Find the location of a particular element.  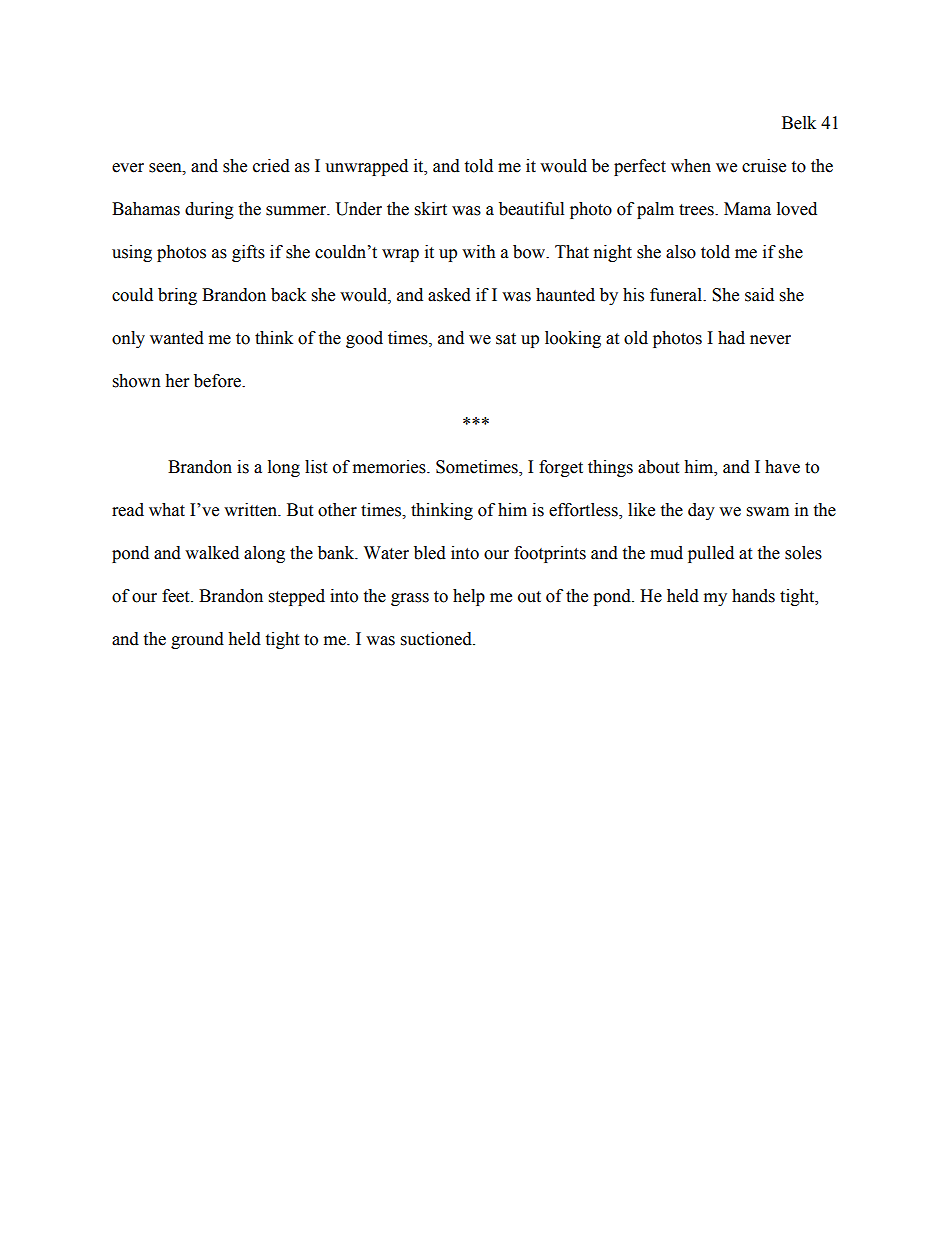

when is located at coordinates (691, 166).
